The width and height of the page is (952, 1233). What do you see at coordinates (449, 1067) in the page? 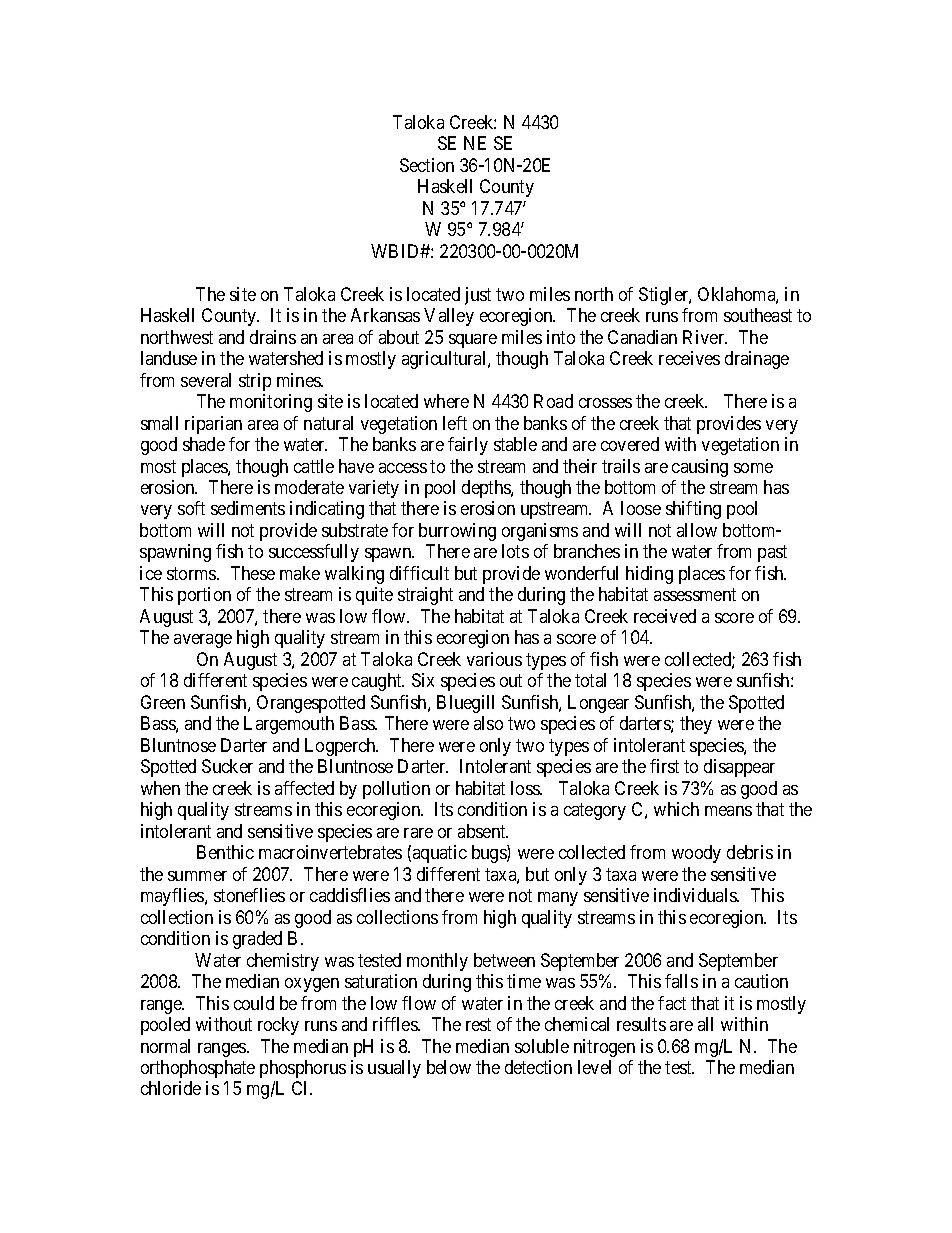
I see `below` at bounding box center [449, 1067].
